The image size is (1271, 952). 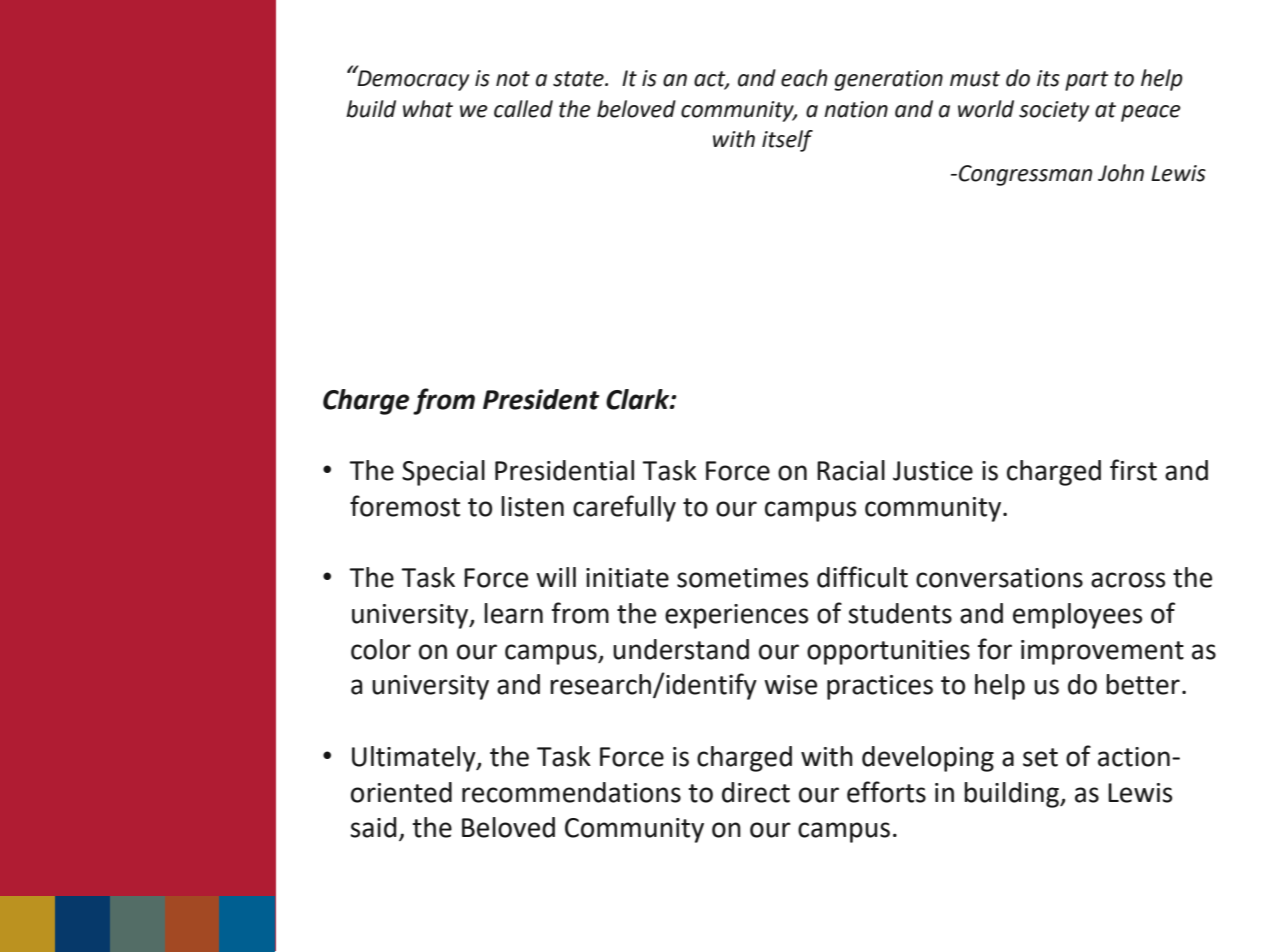 What do you see at coordinates (1133, 470) in the screenshot?
I see `first` at bounding box center [1133, 470].
